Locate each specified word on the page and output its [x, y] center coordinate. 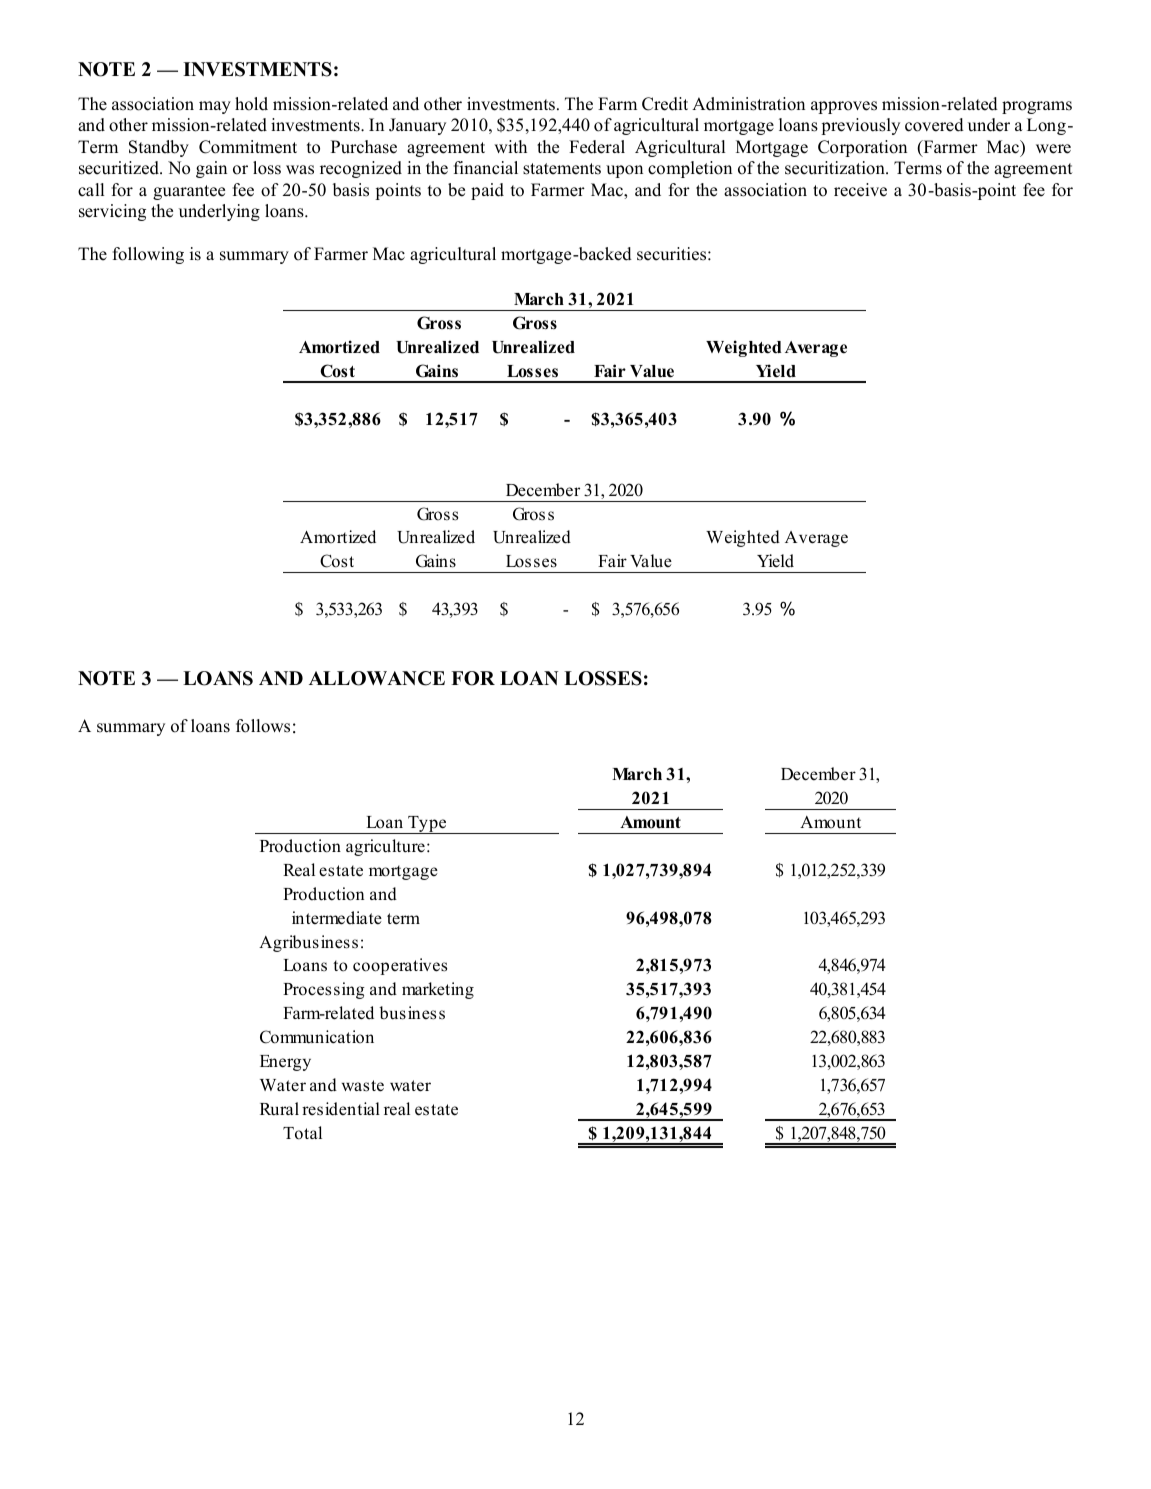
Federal [597, 147]
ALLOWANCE [377, 678]
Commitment [248, 147]
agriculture [385, 847]
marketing [438, 990]
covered [934, 125]
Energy [285, 1063]
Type [427, 825]
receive [860, 190]
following [148, 255]
